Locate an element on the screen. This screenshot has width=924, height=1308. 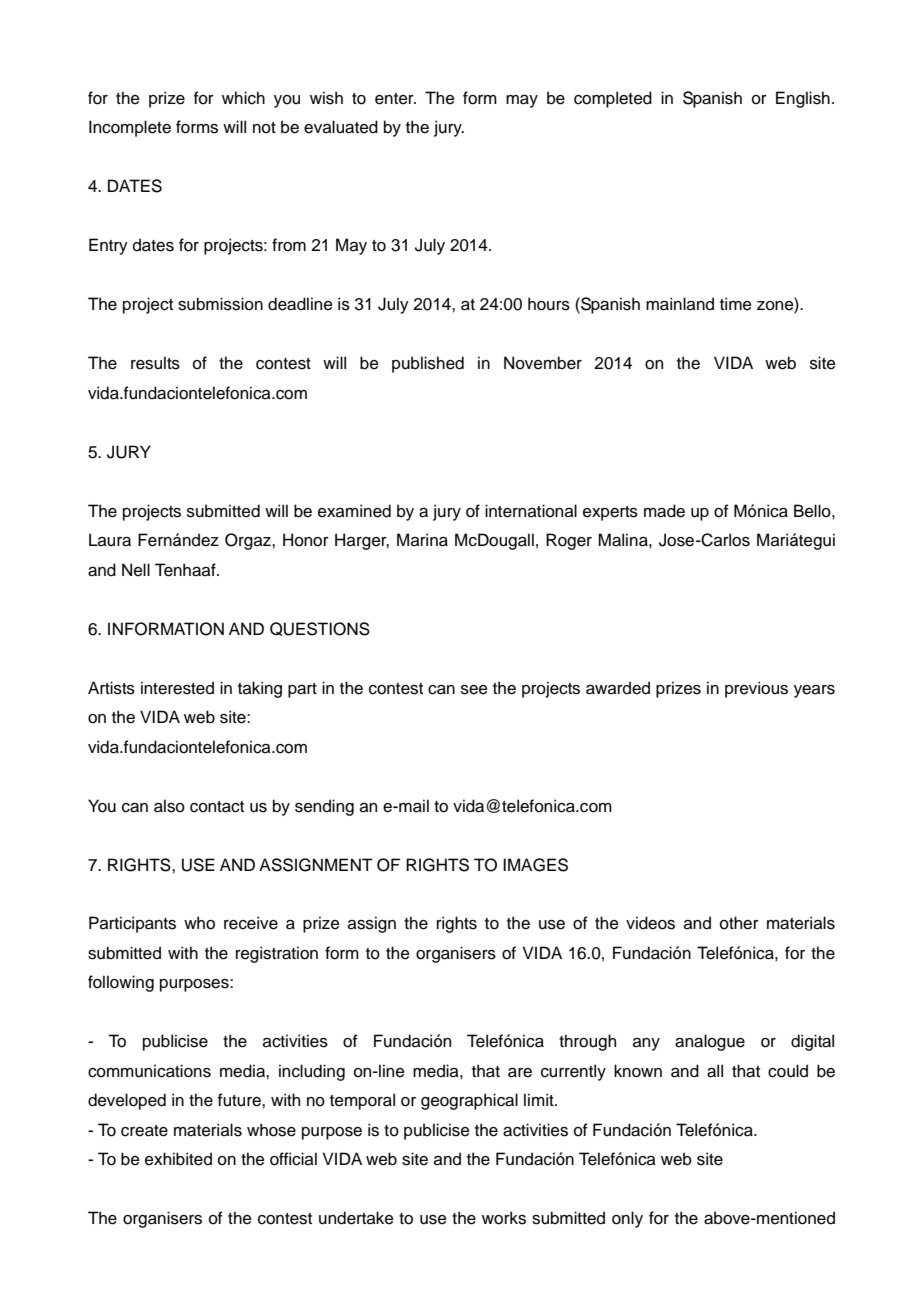
English is located at coordinates (803, 99).
